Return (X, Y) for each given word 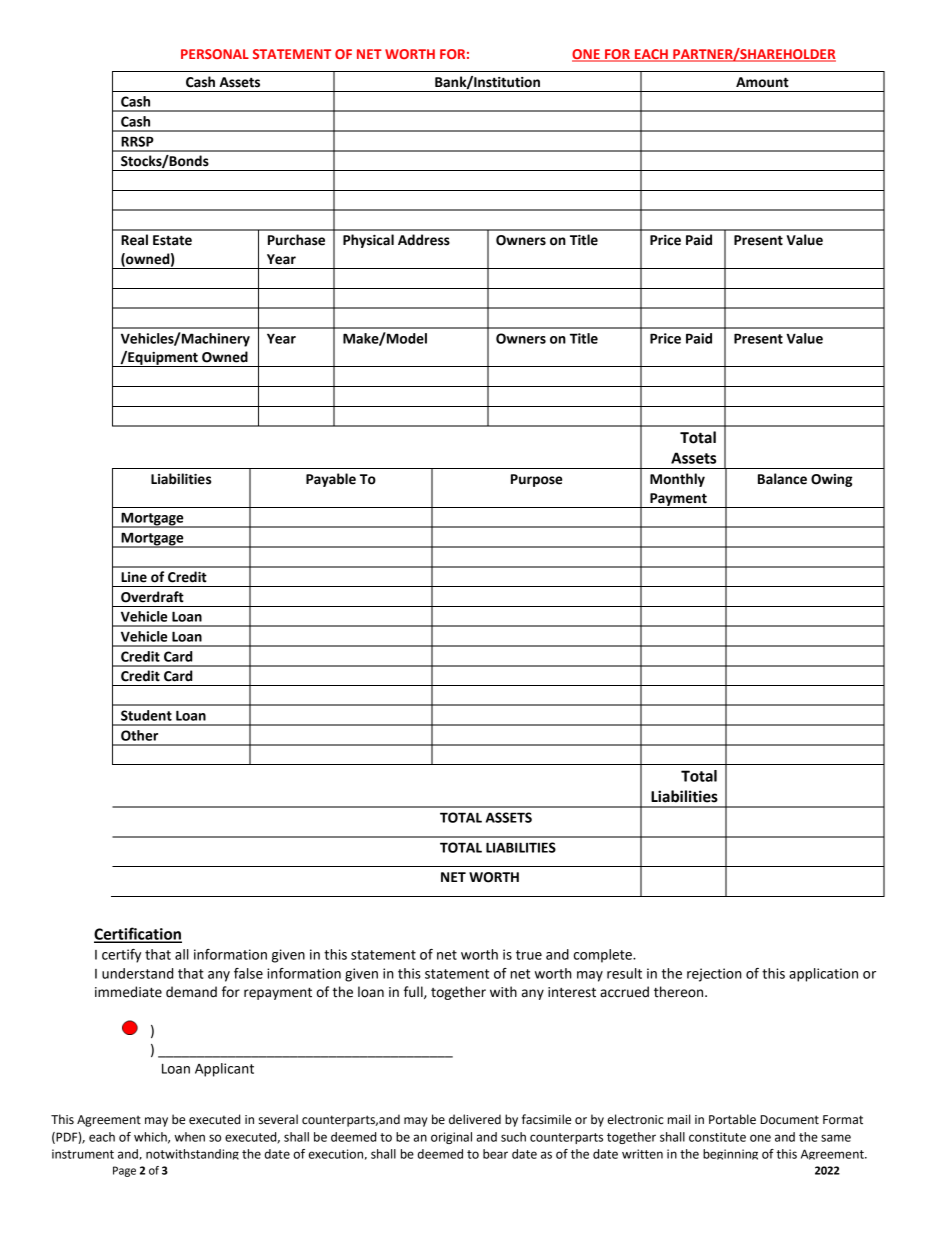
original (451, 1138)
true (529, 955)
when (189, 1137)
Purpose (536, 480)
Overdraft (152, 597)
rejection (714, 975)
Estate (172, 240)
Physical (368, 241)
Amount (762, 82)
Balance (782, 479)
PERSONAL (215, 54)
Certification (138, 934)
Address (424, 240)
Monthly (677, 480)
